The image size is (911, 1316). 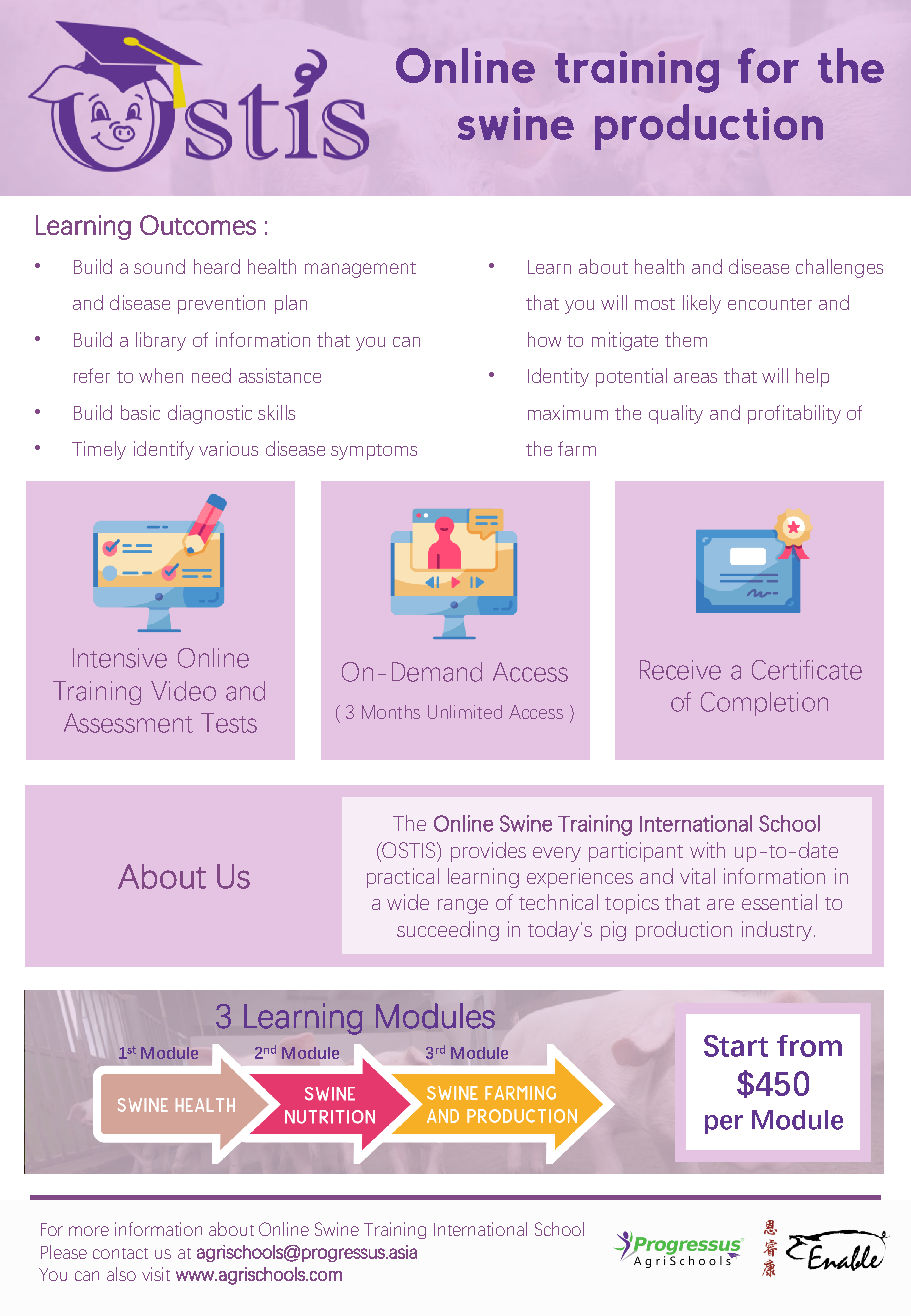 I want to click on management, so click(x=360, y=270).
